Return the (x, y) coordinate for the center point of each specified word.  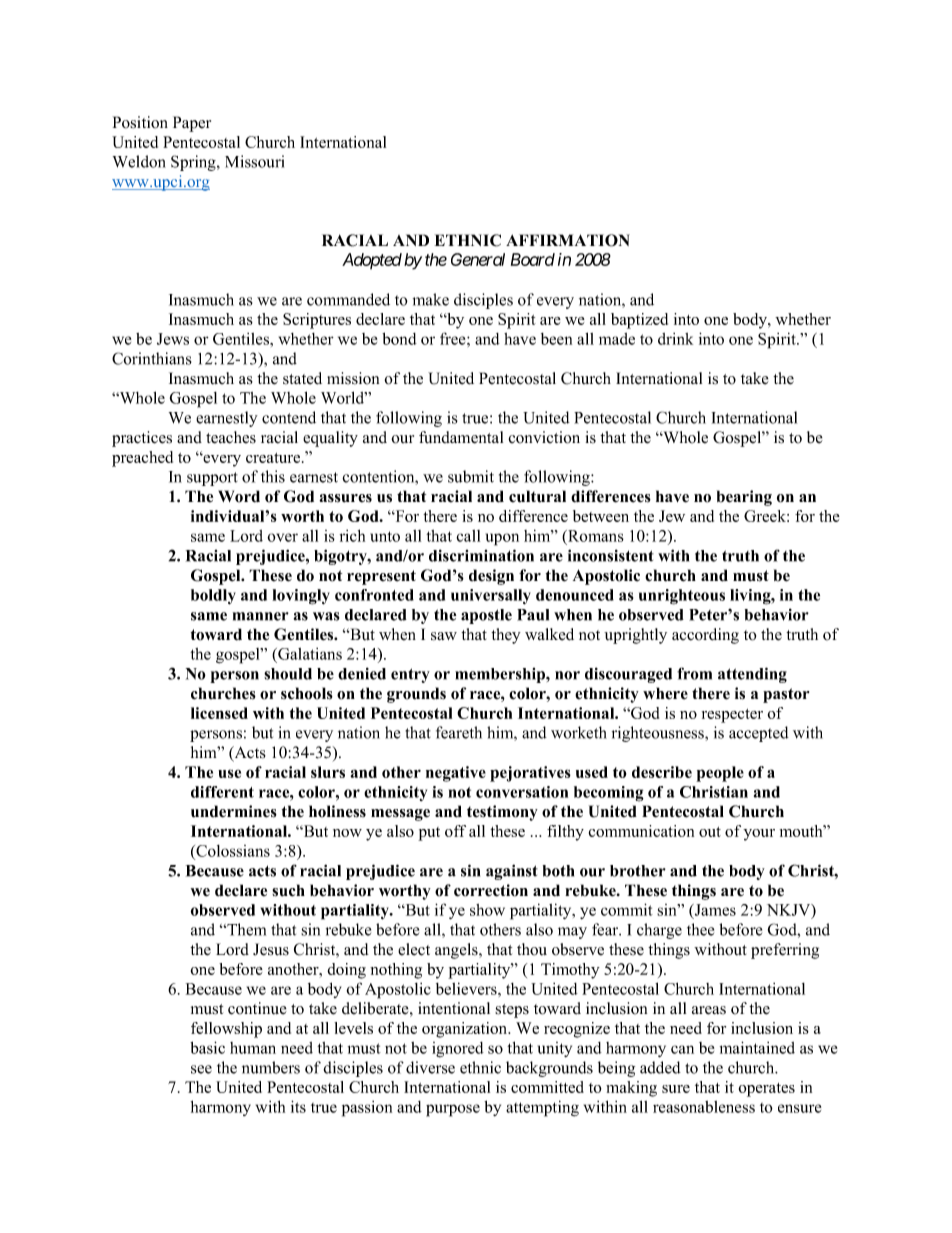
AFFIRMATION (568, 240)
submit (471, 476)
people (720, 774)
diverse (430, 1067)
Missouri (254, 161)
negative (456, 774)
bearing (744, 498)
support (212, 479)
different (222, 792)
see (201, 1069)
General (478, 259)
